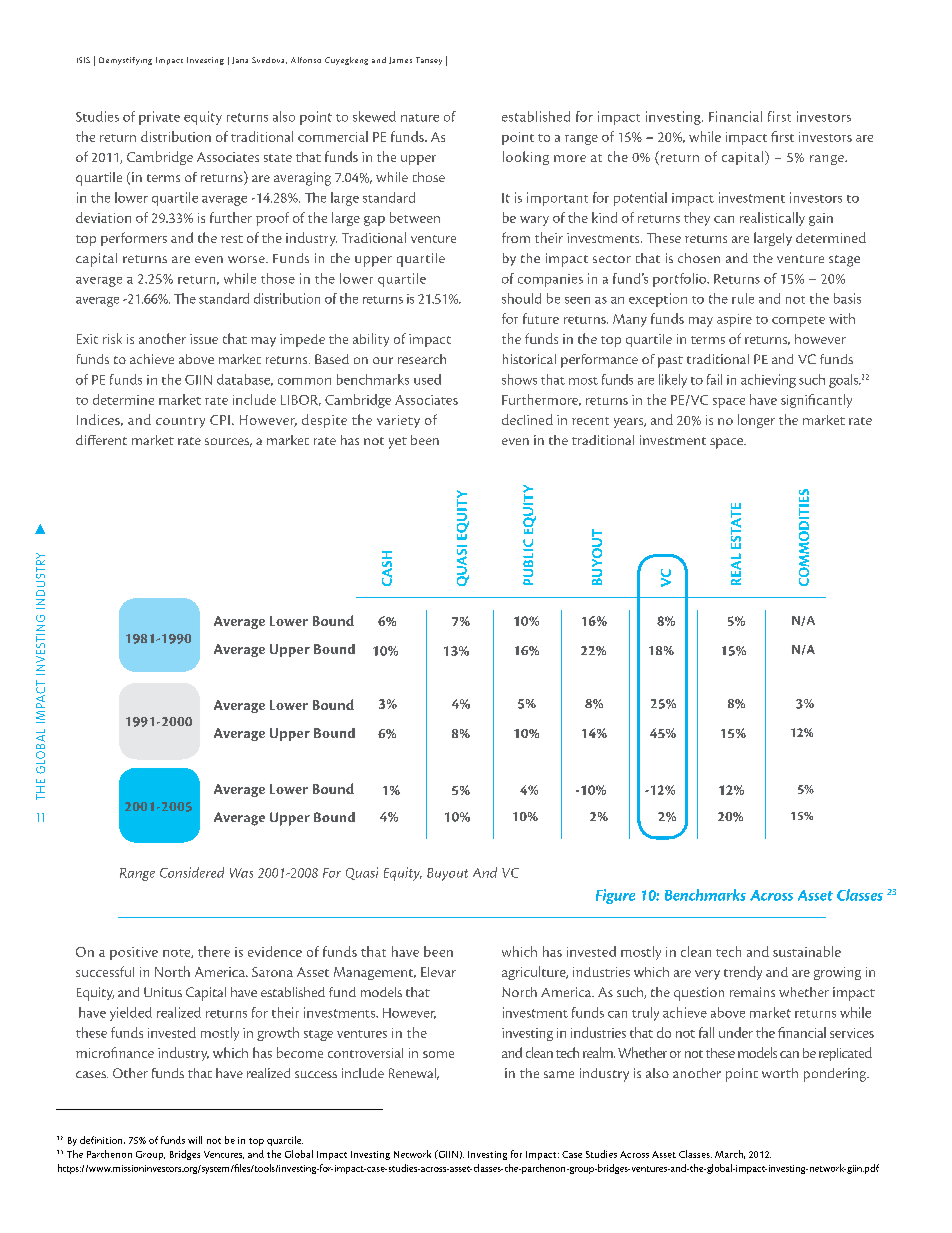  Describe the element at coordinates (780, 1073) in the screenshot. I see `worth` at that location.
